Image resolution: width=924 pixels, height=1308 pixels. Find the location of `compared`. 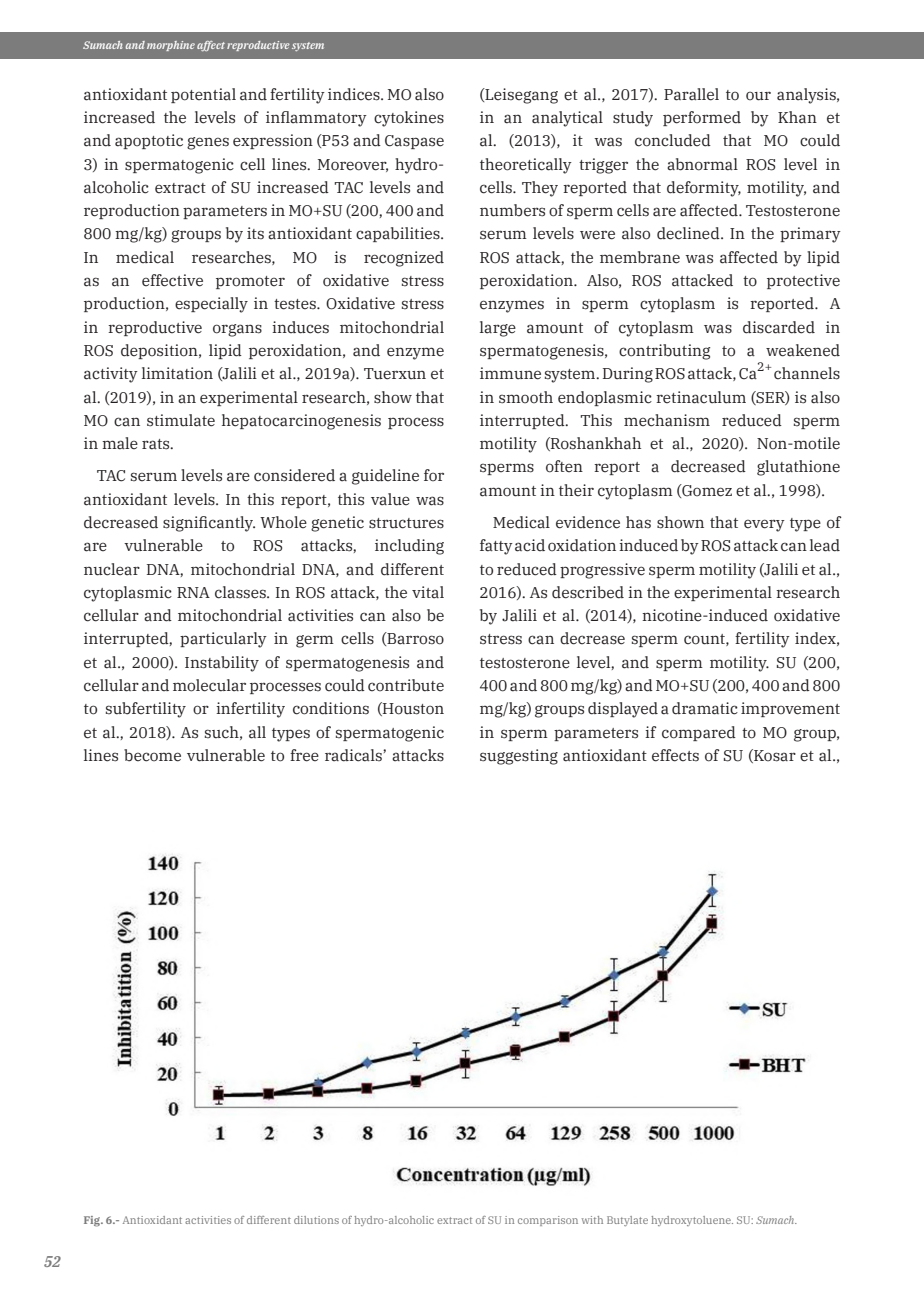

compared is located at coordinates (699, 733).
